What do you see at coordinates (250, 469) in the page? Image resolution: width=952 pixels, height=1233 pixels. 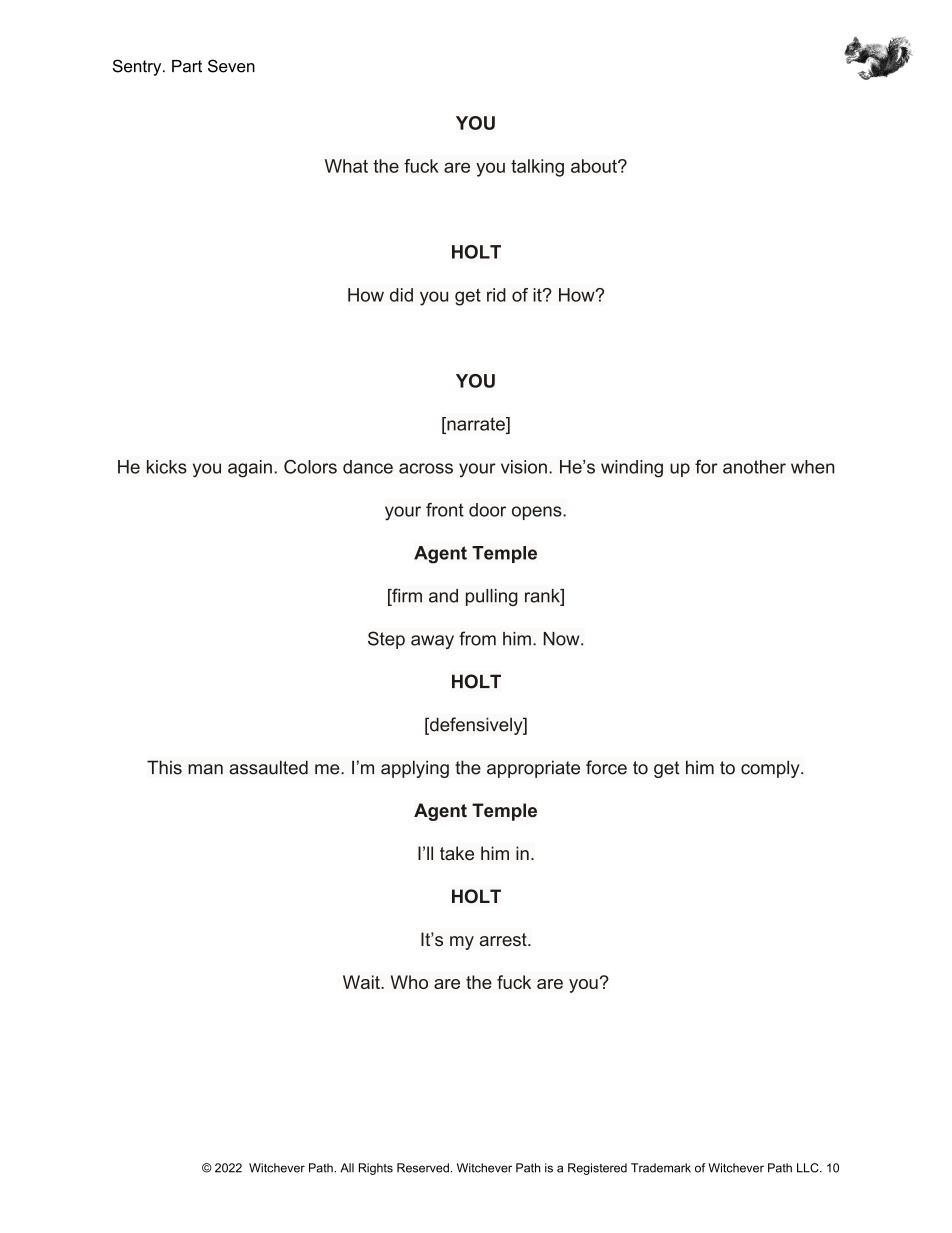 I see `again` at bounding box center [250, 469].
